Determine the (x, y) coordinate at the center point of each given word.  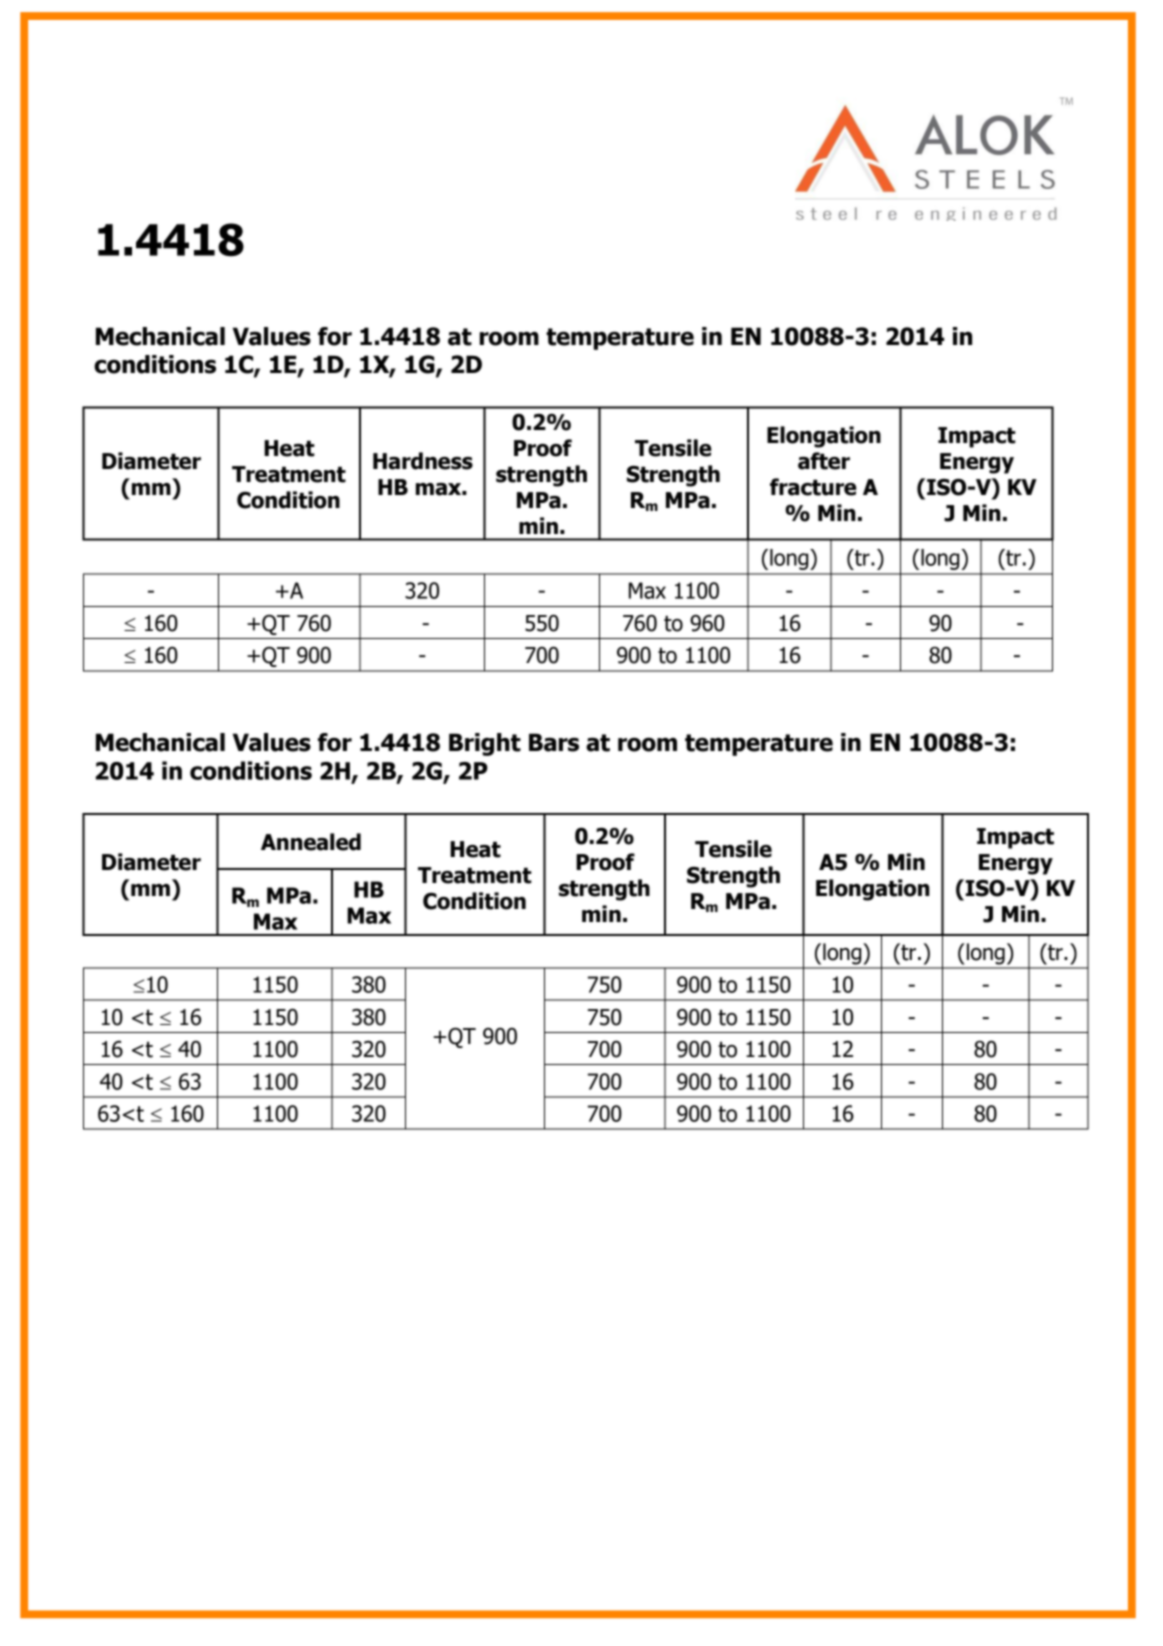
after (824, 461)
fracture (813, 487)
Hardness (423, 461)
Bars (554, 742)
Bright (485, 744)
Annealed (311, 842)
